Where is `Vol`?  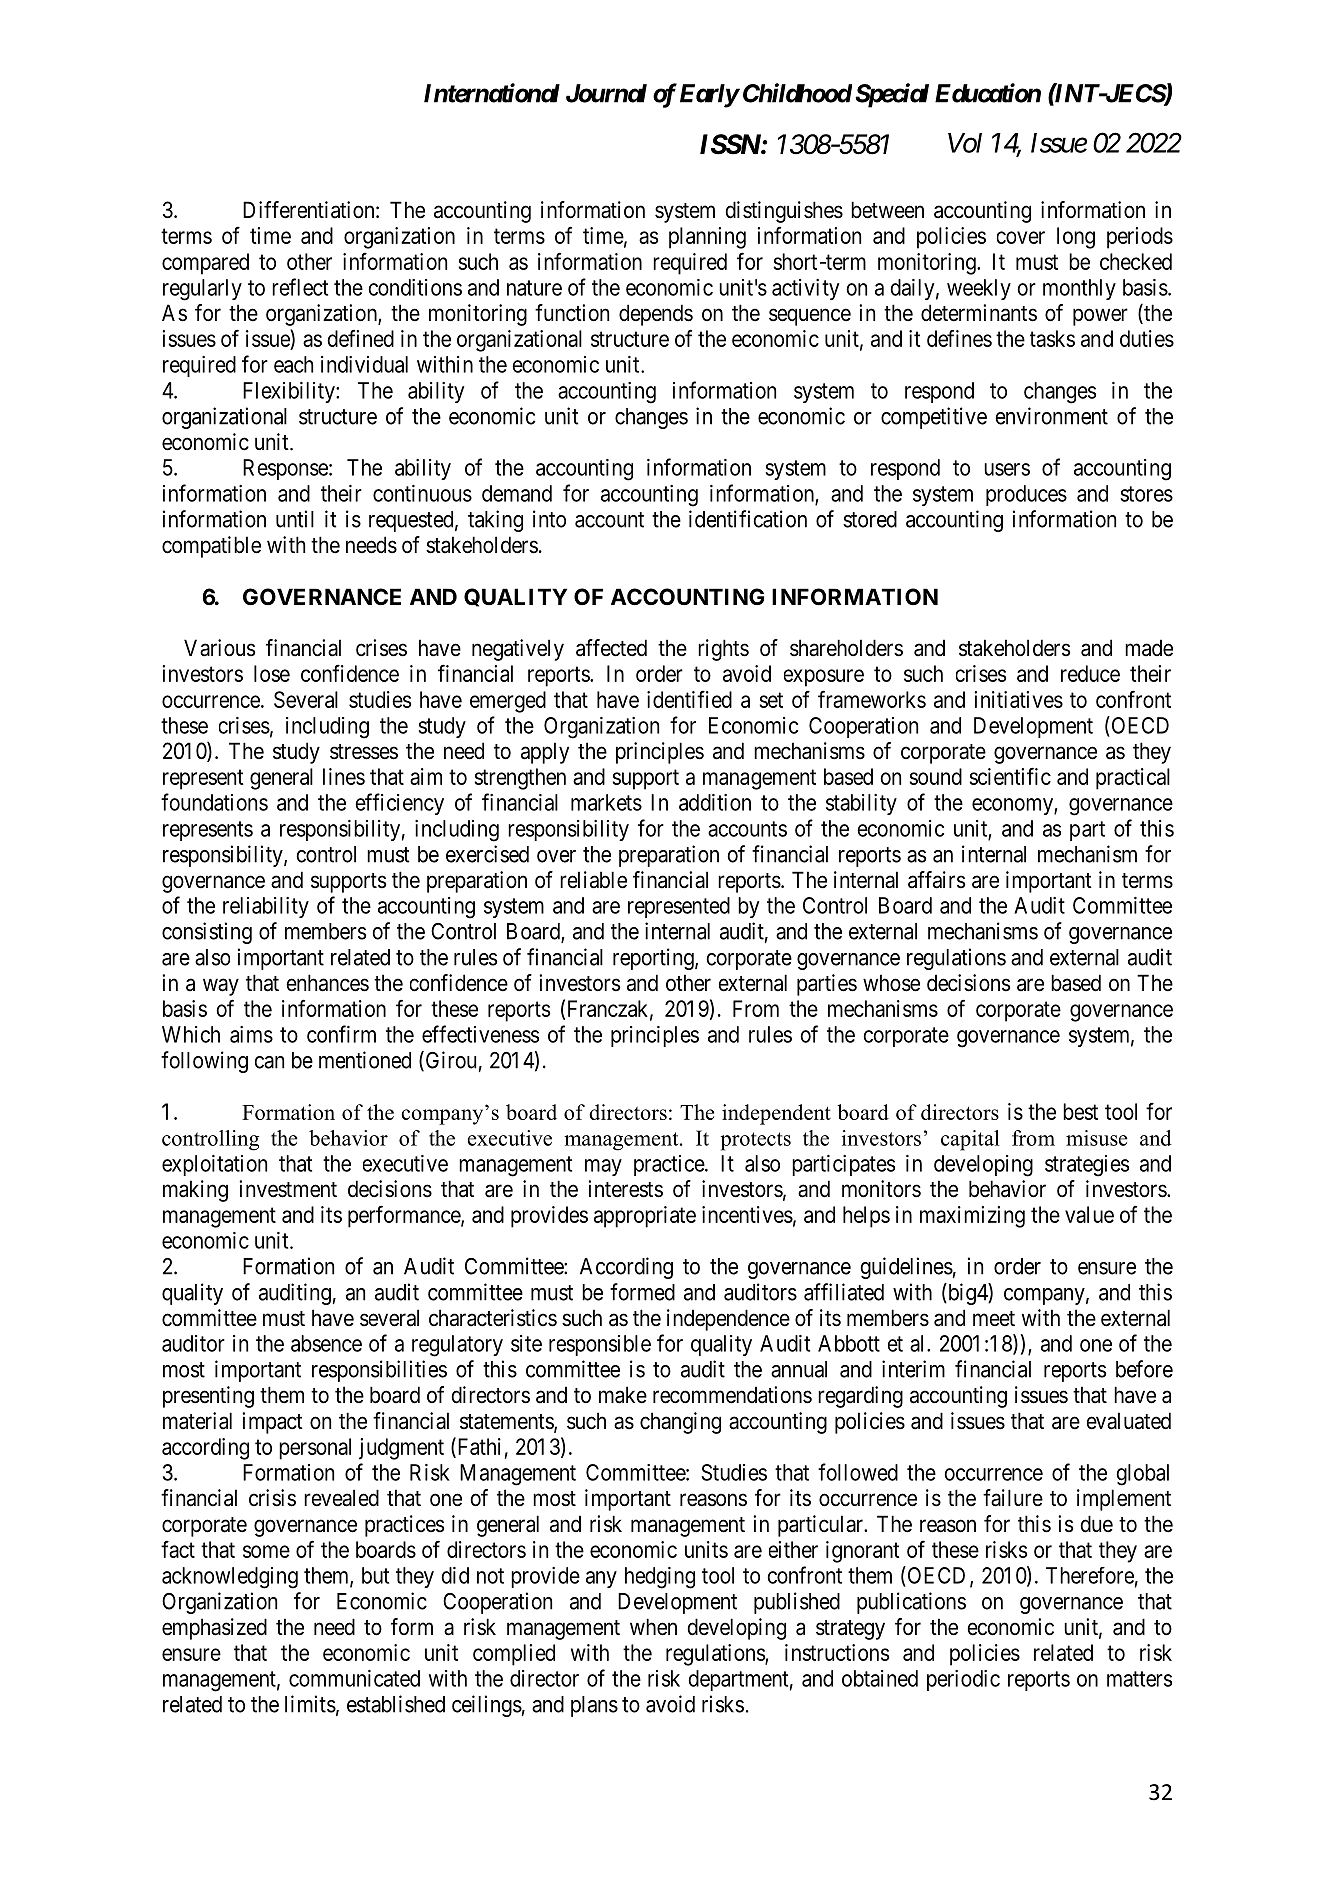 Vol is located at coordinates (965, 143).
